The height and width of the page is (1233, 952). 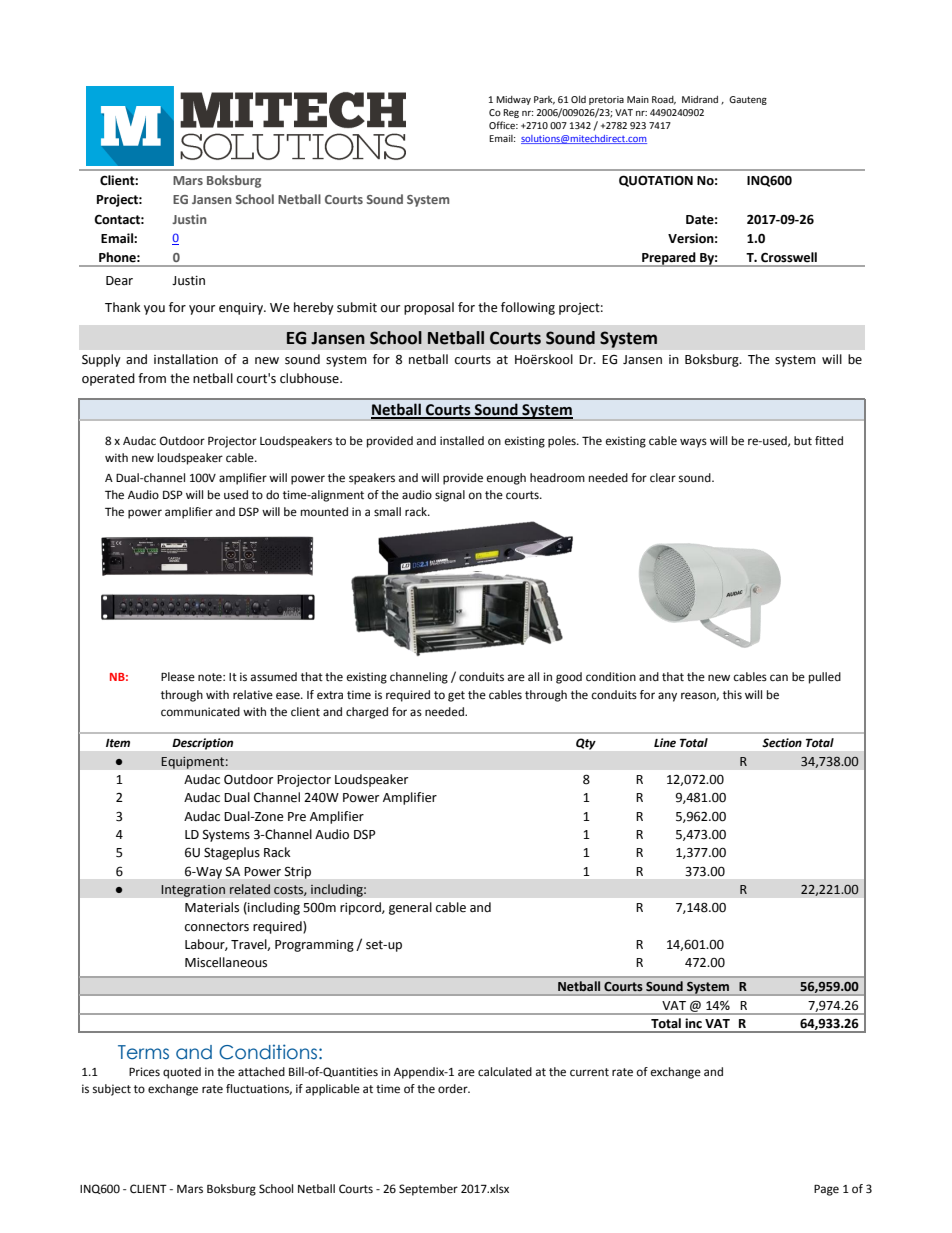 I want to click on Gauteng, so click(x=748, y=100).
